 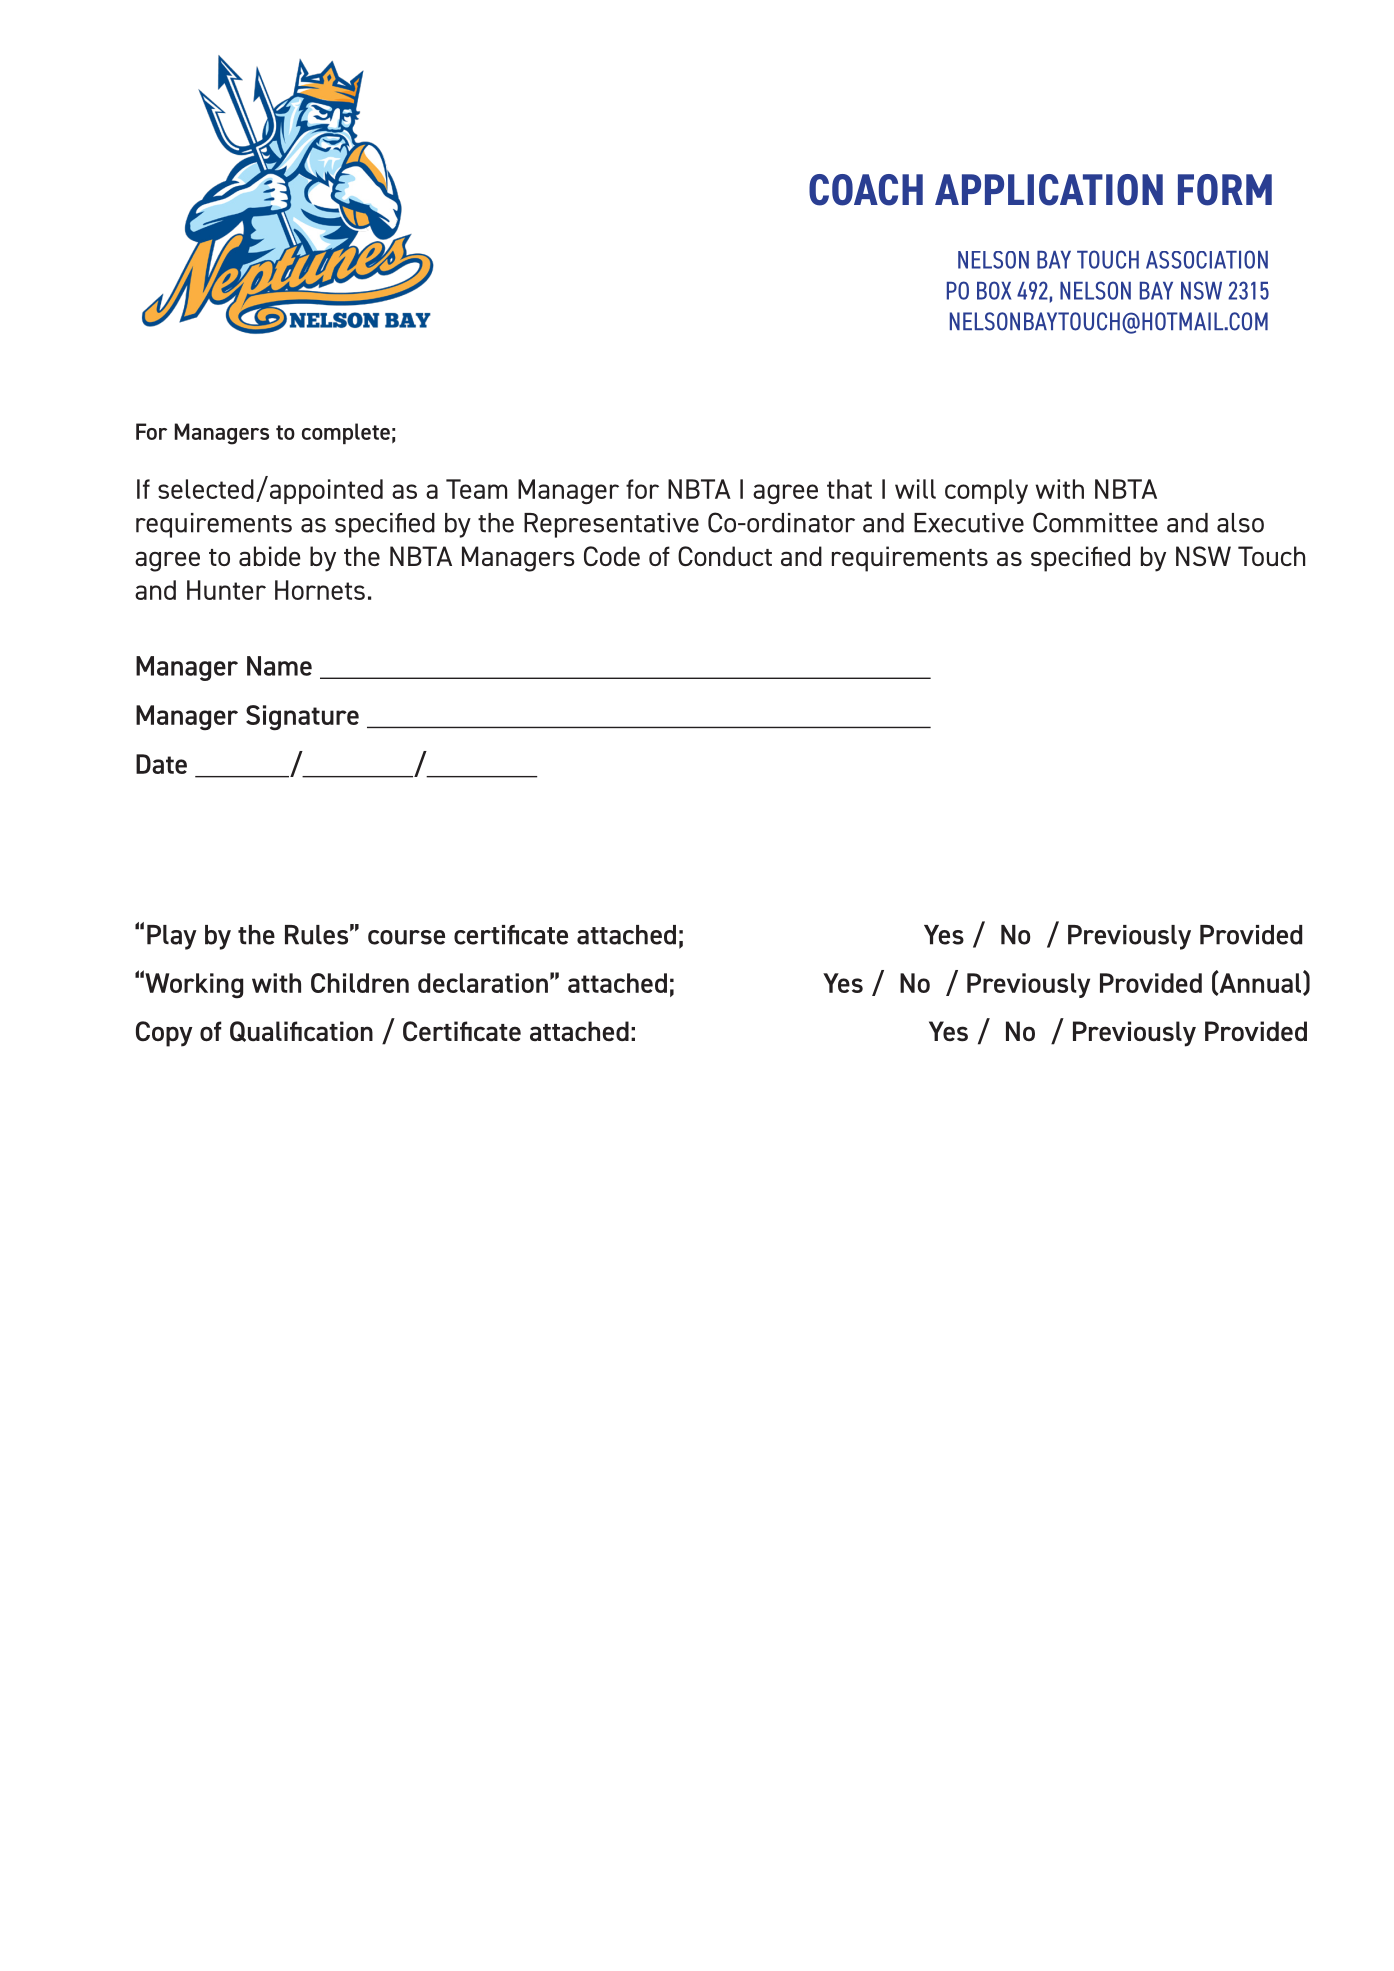 What do you see at coordinates (1049, 190) in the screenshot?
I see `APPLICATION` at bounding box center [1049, 190].
